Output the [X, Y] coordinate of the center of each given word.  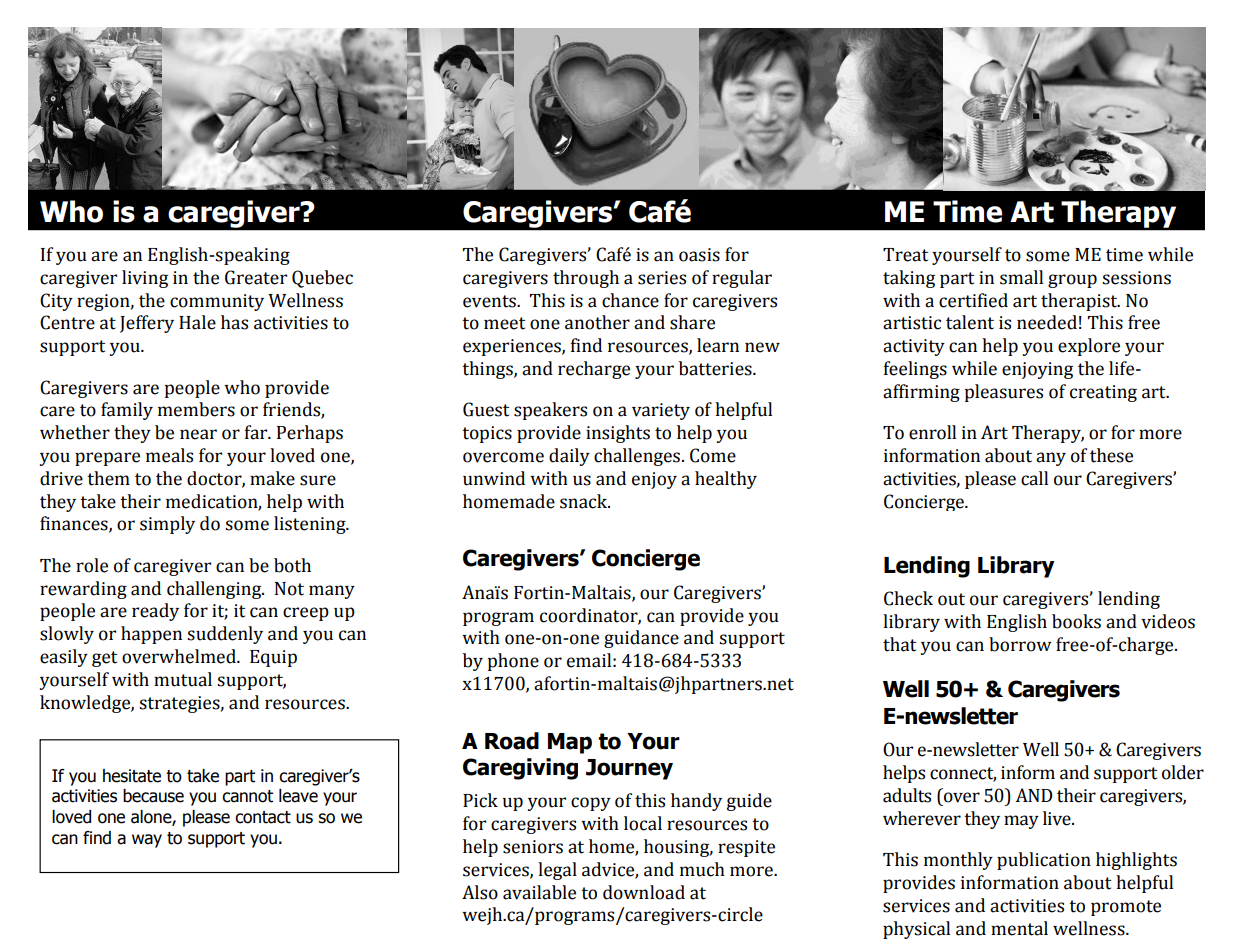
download [644, 892]
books [1076, 621]
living [145, 279]
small [1021, 277]
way [147, 841]
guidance [641, 639]
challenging [215, 590]
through [586, 279]
